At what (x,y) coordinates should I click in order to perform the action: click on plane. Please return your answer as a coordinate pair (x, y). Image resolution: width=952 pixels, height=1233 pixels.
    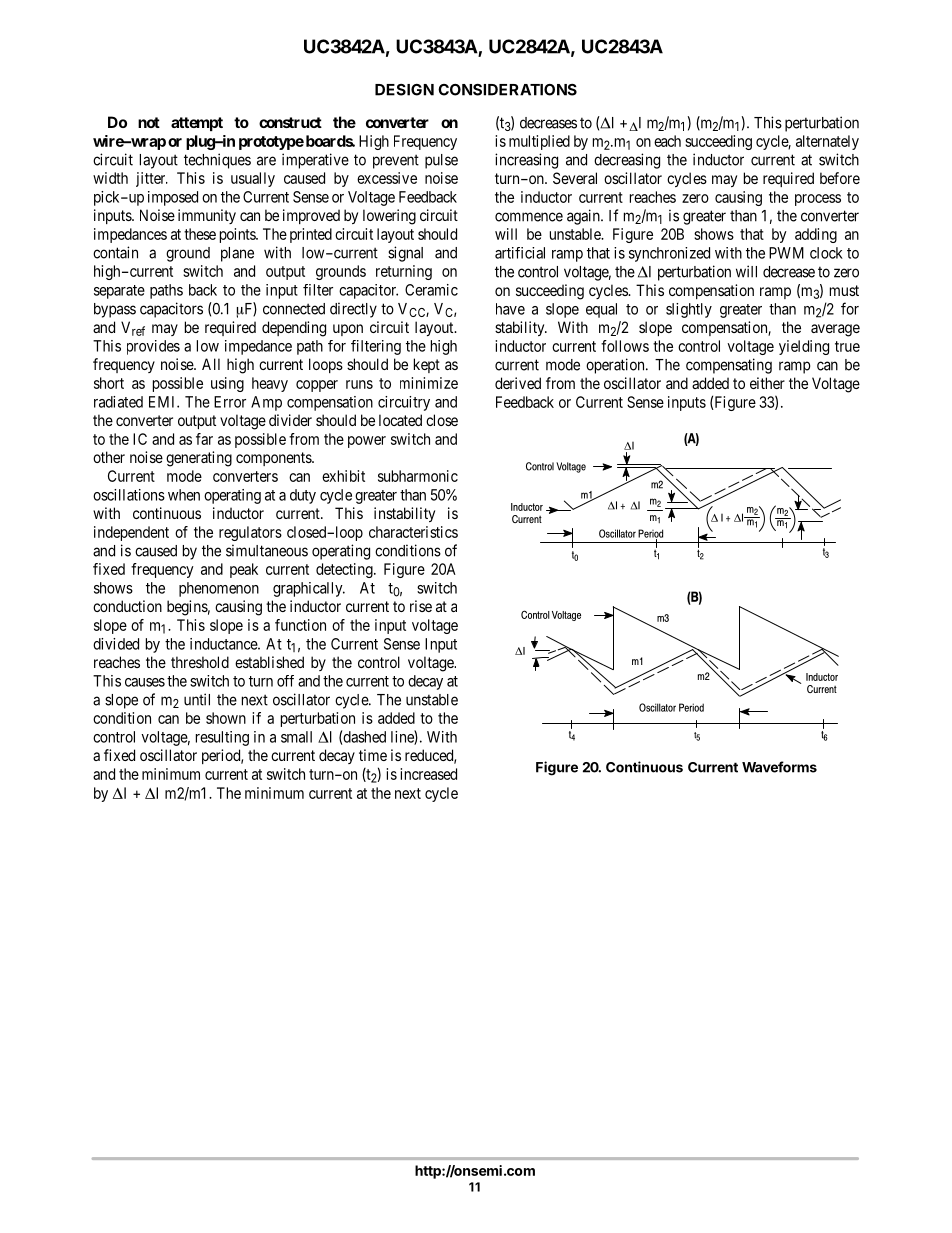
    Looking at the image, I should click on (237, 254).
